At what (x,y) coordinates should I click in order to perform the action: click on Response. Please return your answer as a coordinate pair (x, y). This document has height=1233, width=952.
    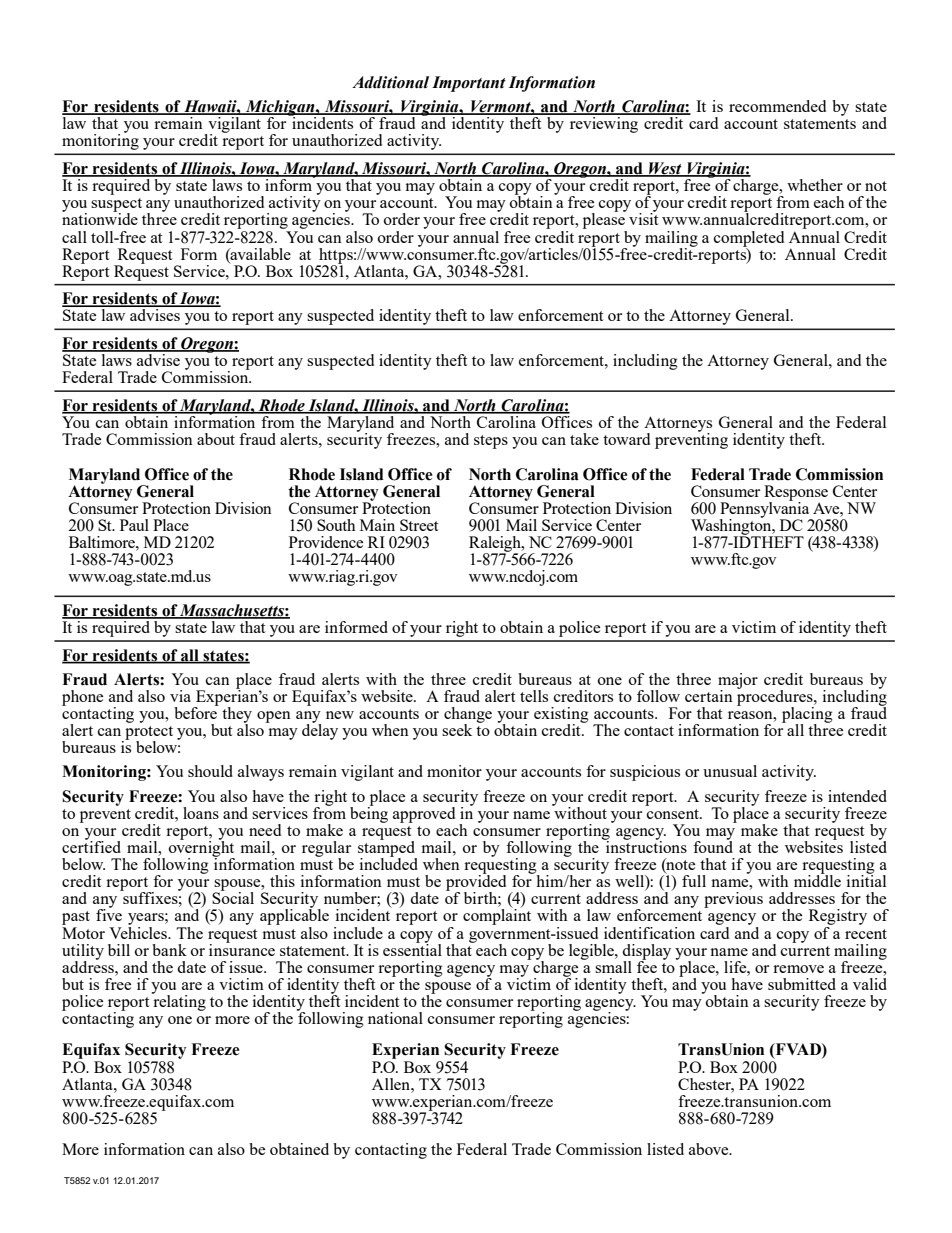
    Looking at the image, I should click on (796, 494).
